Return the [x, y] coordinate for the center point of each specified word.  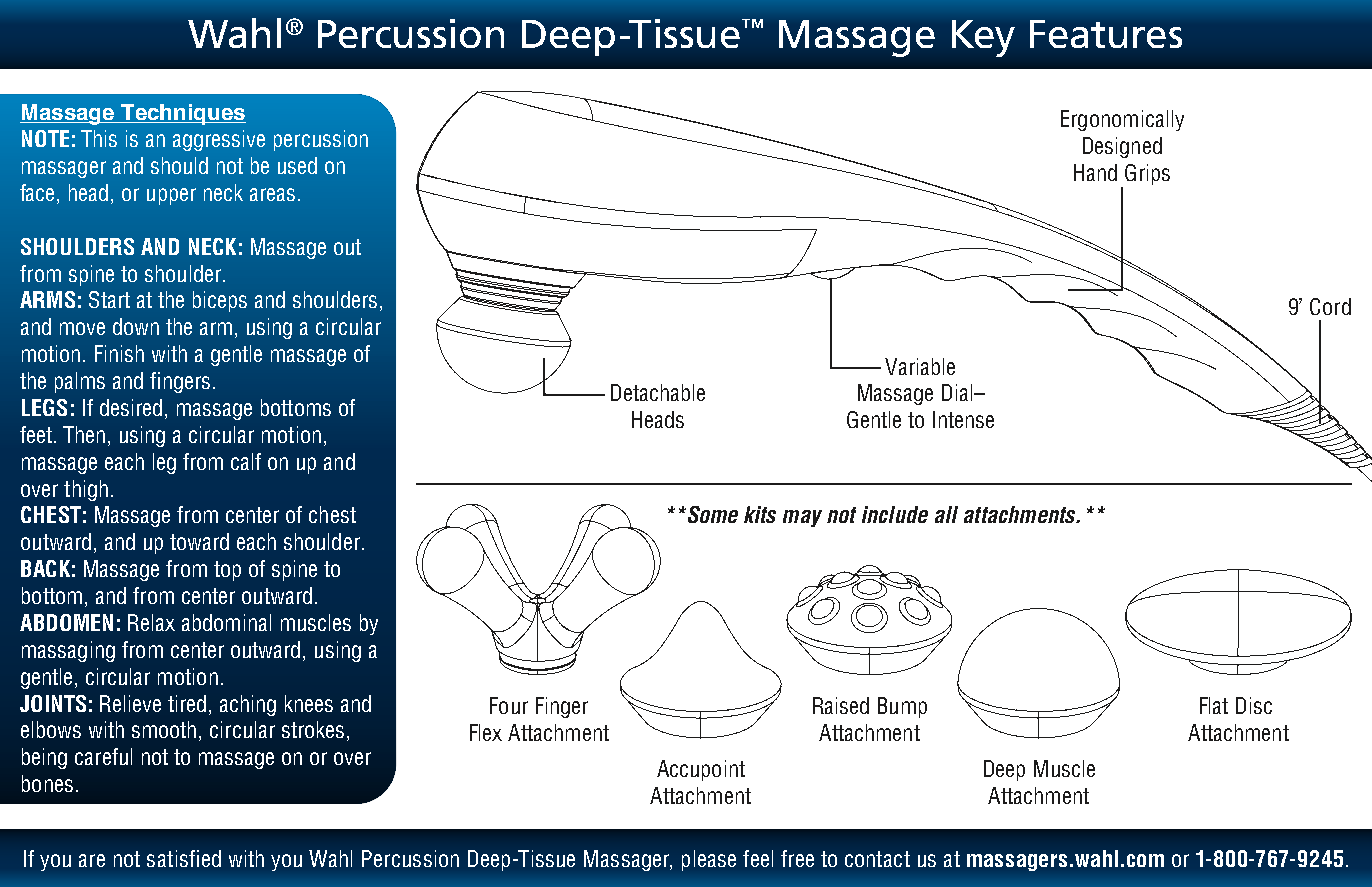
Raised [841, 705]
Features [1106, 34]
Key [983, 38]
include [895, 514]
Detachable [658, 392]
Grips [1147, 174]
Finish [119, 353]
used [297, 165]
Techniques [182, 114]
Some [711, 514]
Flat [1214, 705]
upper [171, 196]
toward [199, 541]
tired [187, 703]
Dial [958, 392]
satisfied [184, 858]
